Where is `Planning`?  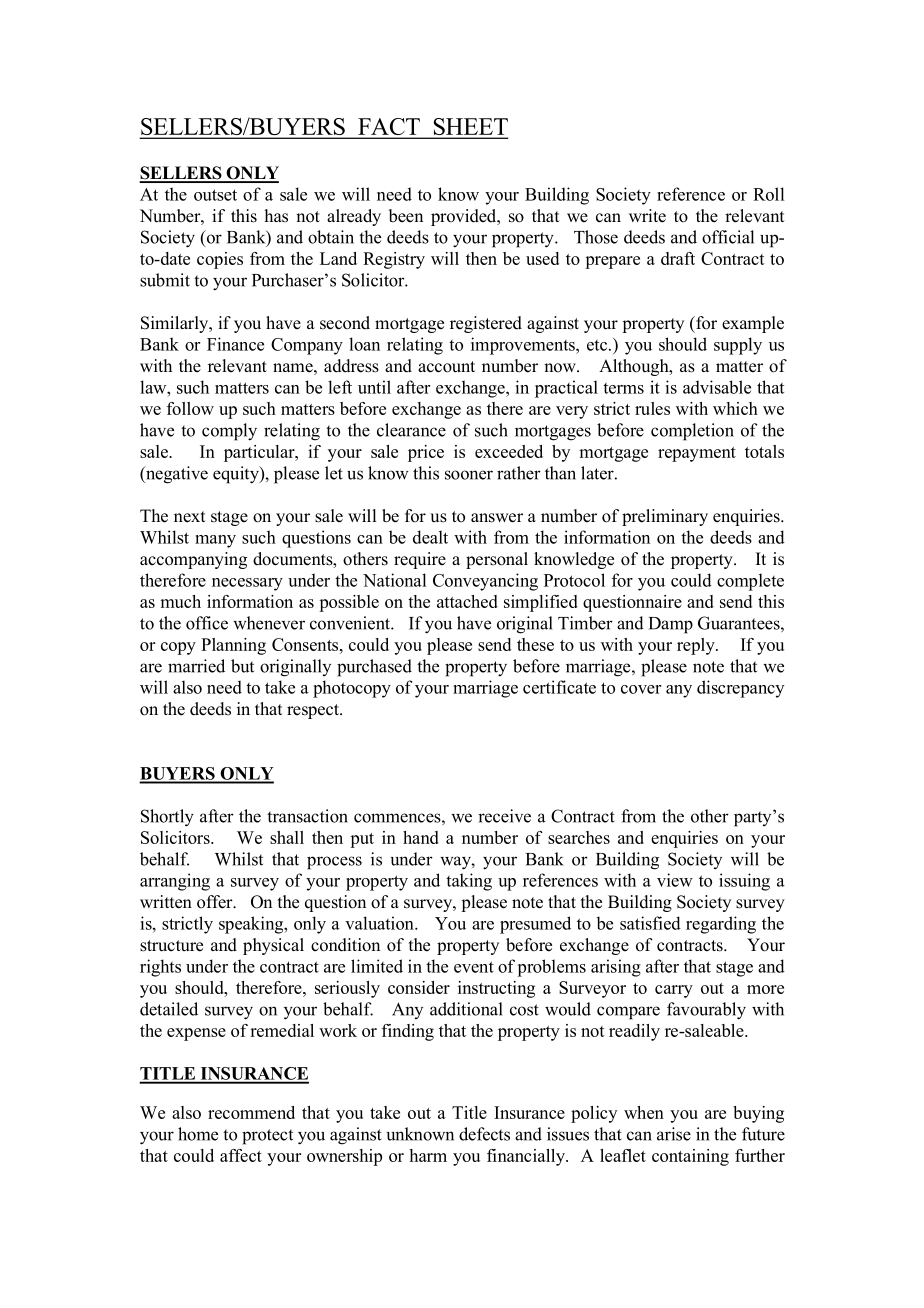 Planning is located at coordinates (233, 646).
